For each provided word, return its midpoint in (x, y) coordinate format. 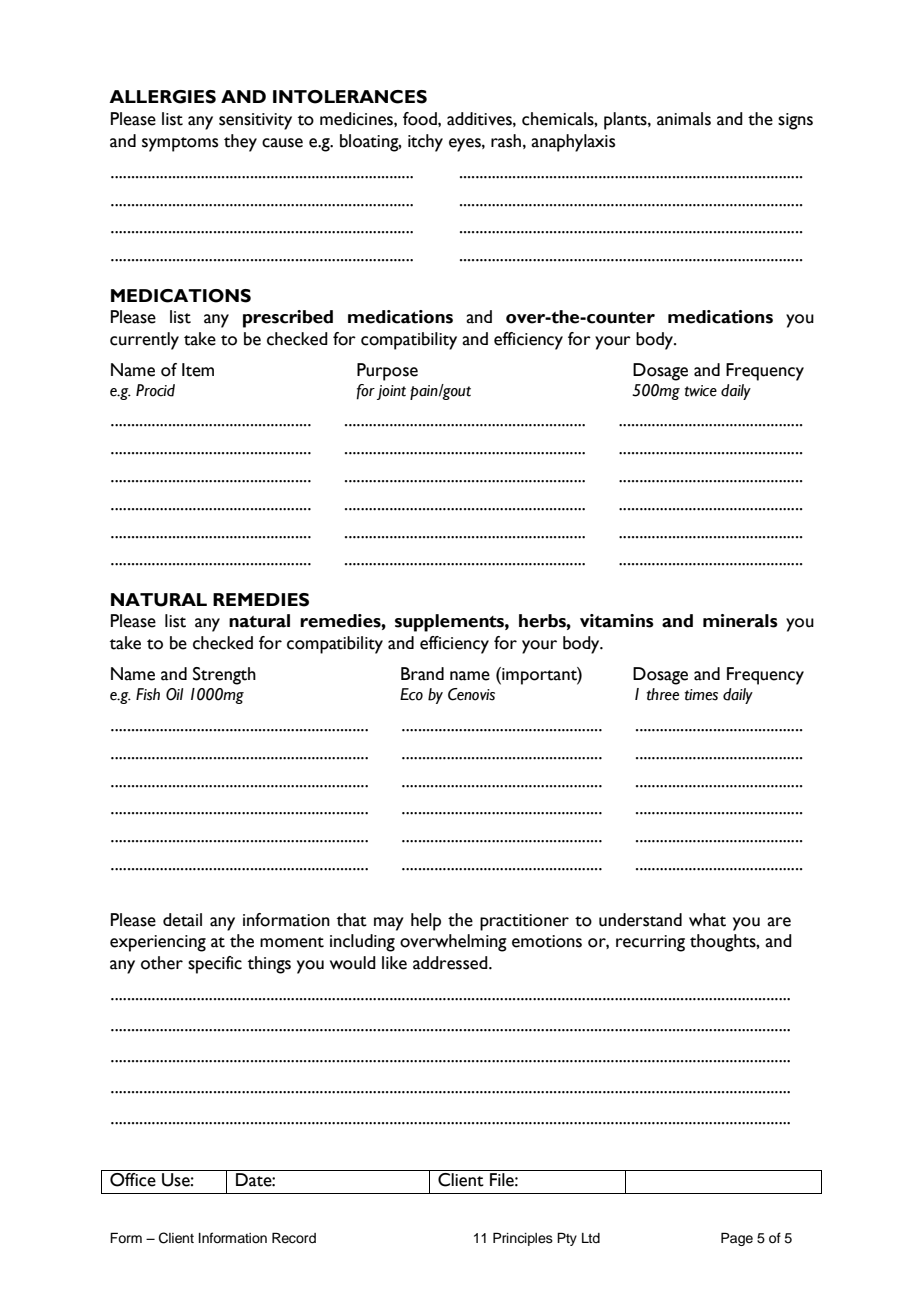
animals (684, 119)
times (701, 695)
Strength (224, 676)
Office (133, 1180)
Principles (523, 1239)
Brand (422, 674)
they (240, 143)
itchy (425, 143)
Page (737, 1239)
